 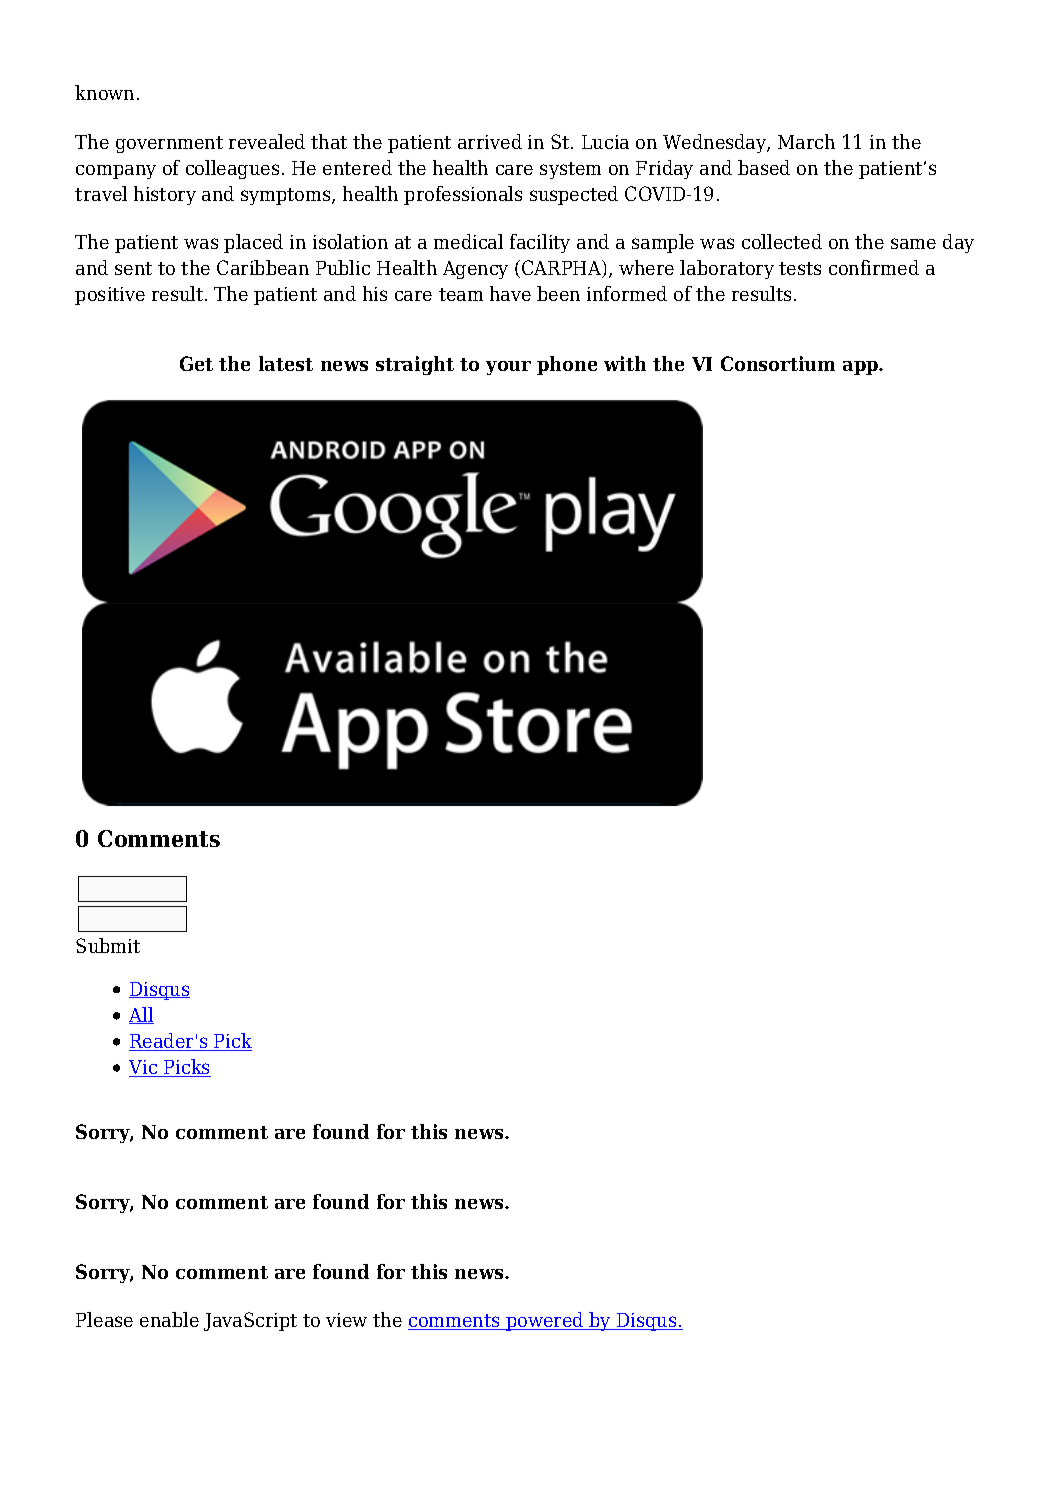 What do you see at coordinates (196, 363) in the screenshot?
I see `Get` at bounding box center [196, 363].
